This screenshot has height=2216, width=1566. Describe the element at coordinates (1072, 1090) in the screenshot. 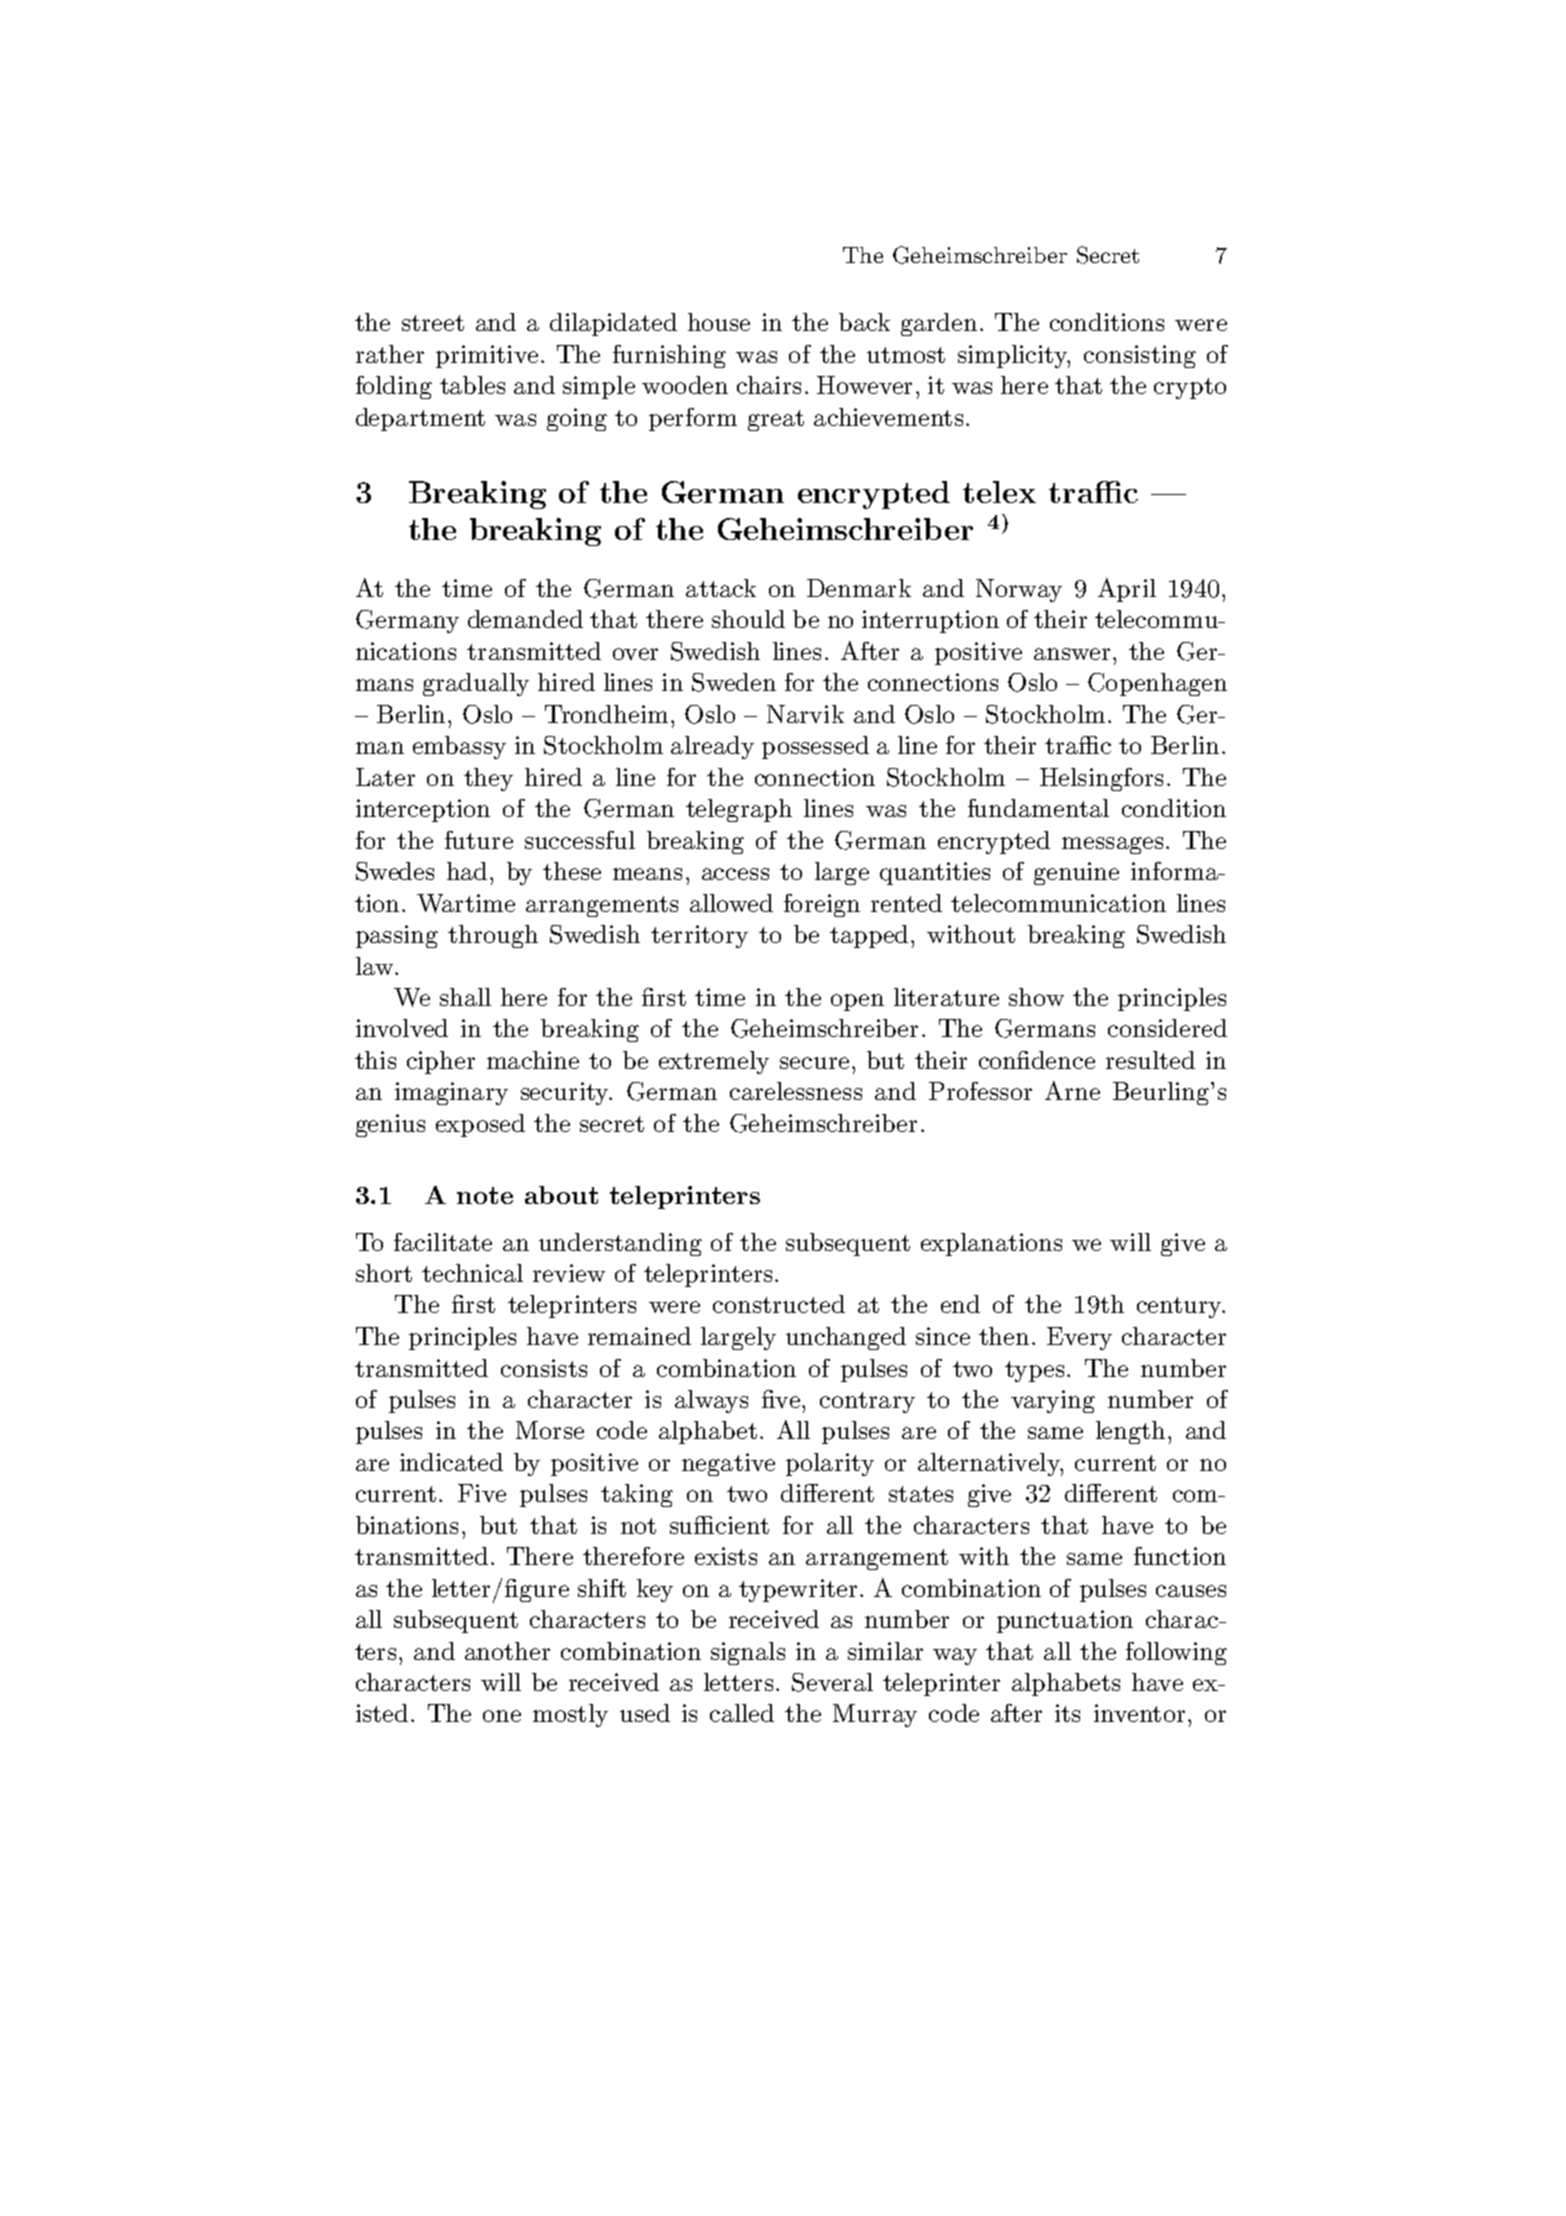

I see `Arne` at that location.
